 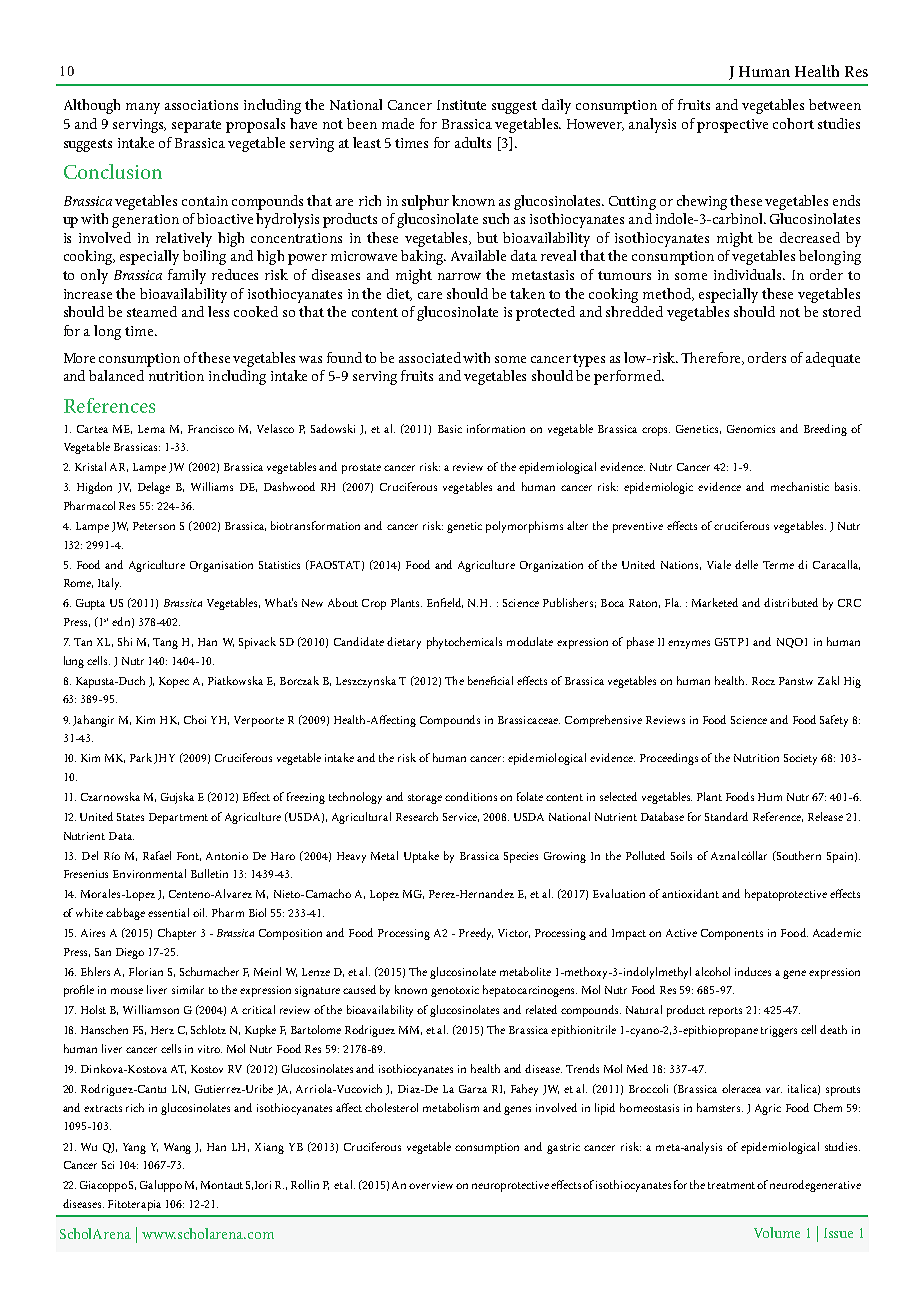 I want to click on polymorphisms, so click(x=524, y=527).
